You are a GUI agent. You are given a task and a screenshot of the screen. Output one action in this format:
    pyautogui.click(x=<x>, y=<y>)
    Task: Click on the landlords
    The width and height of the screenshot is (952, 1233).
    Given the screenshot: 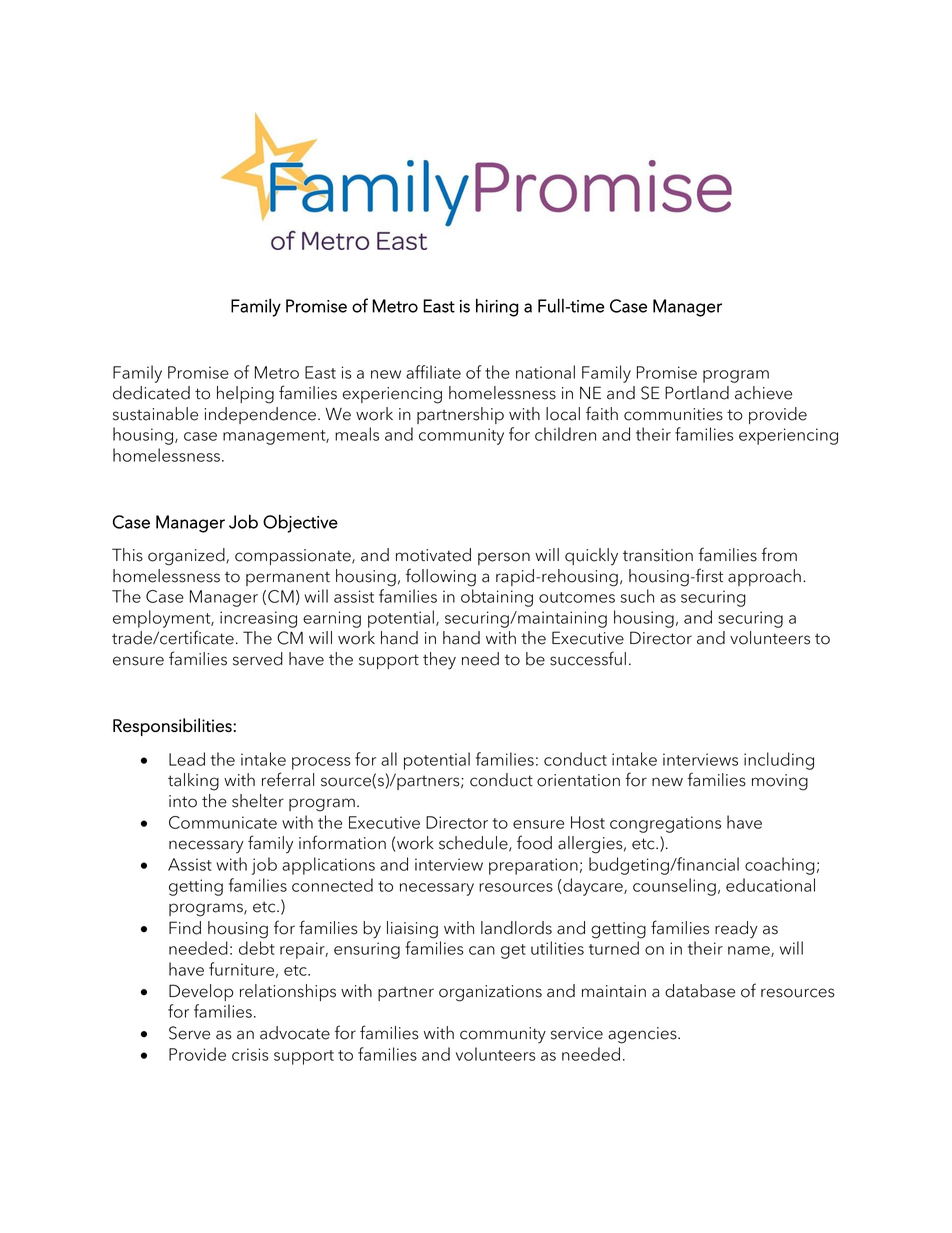 What is the action you would take?
    pyautogui.click(x=516, y=928)
